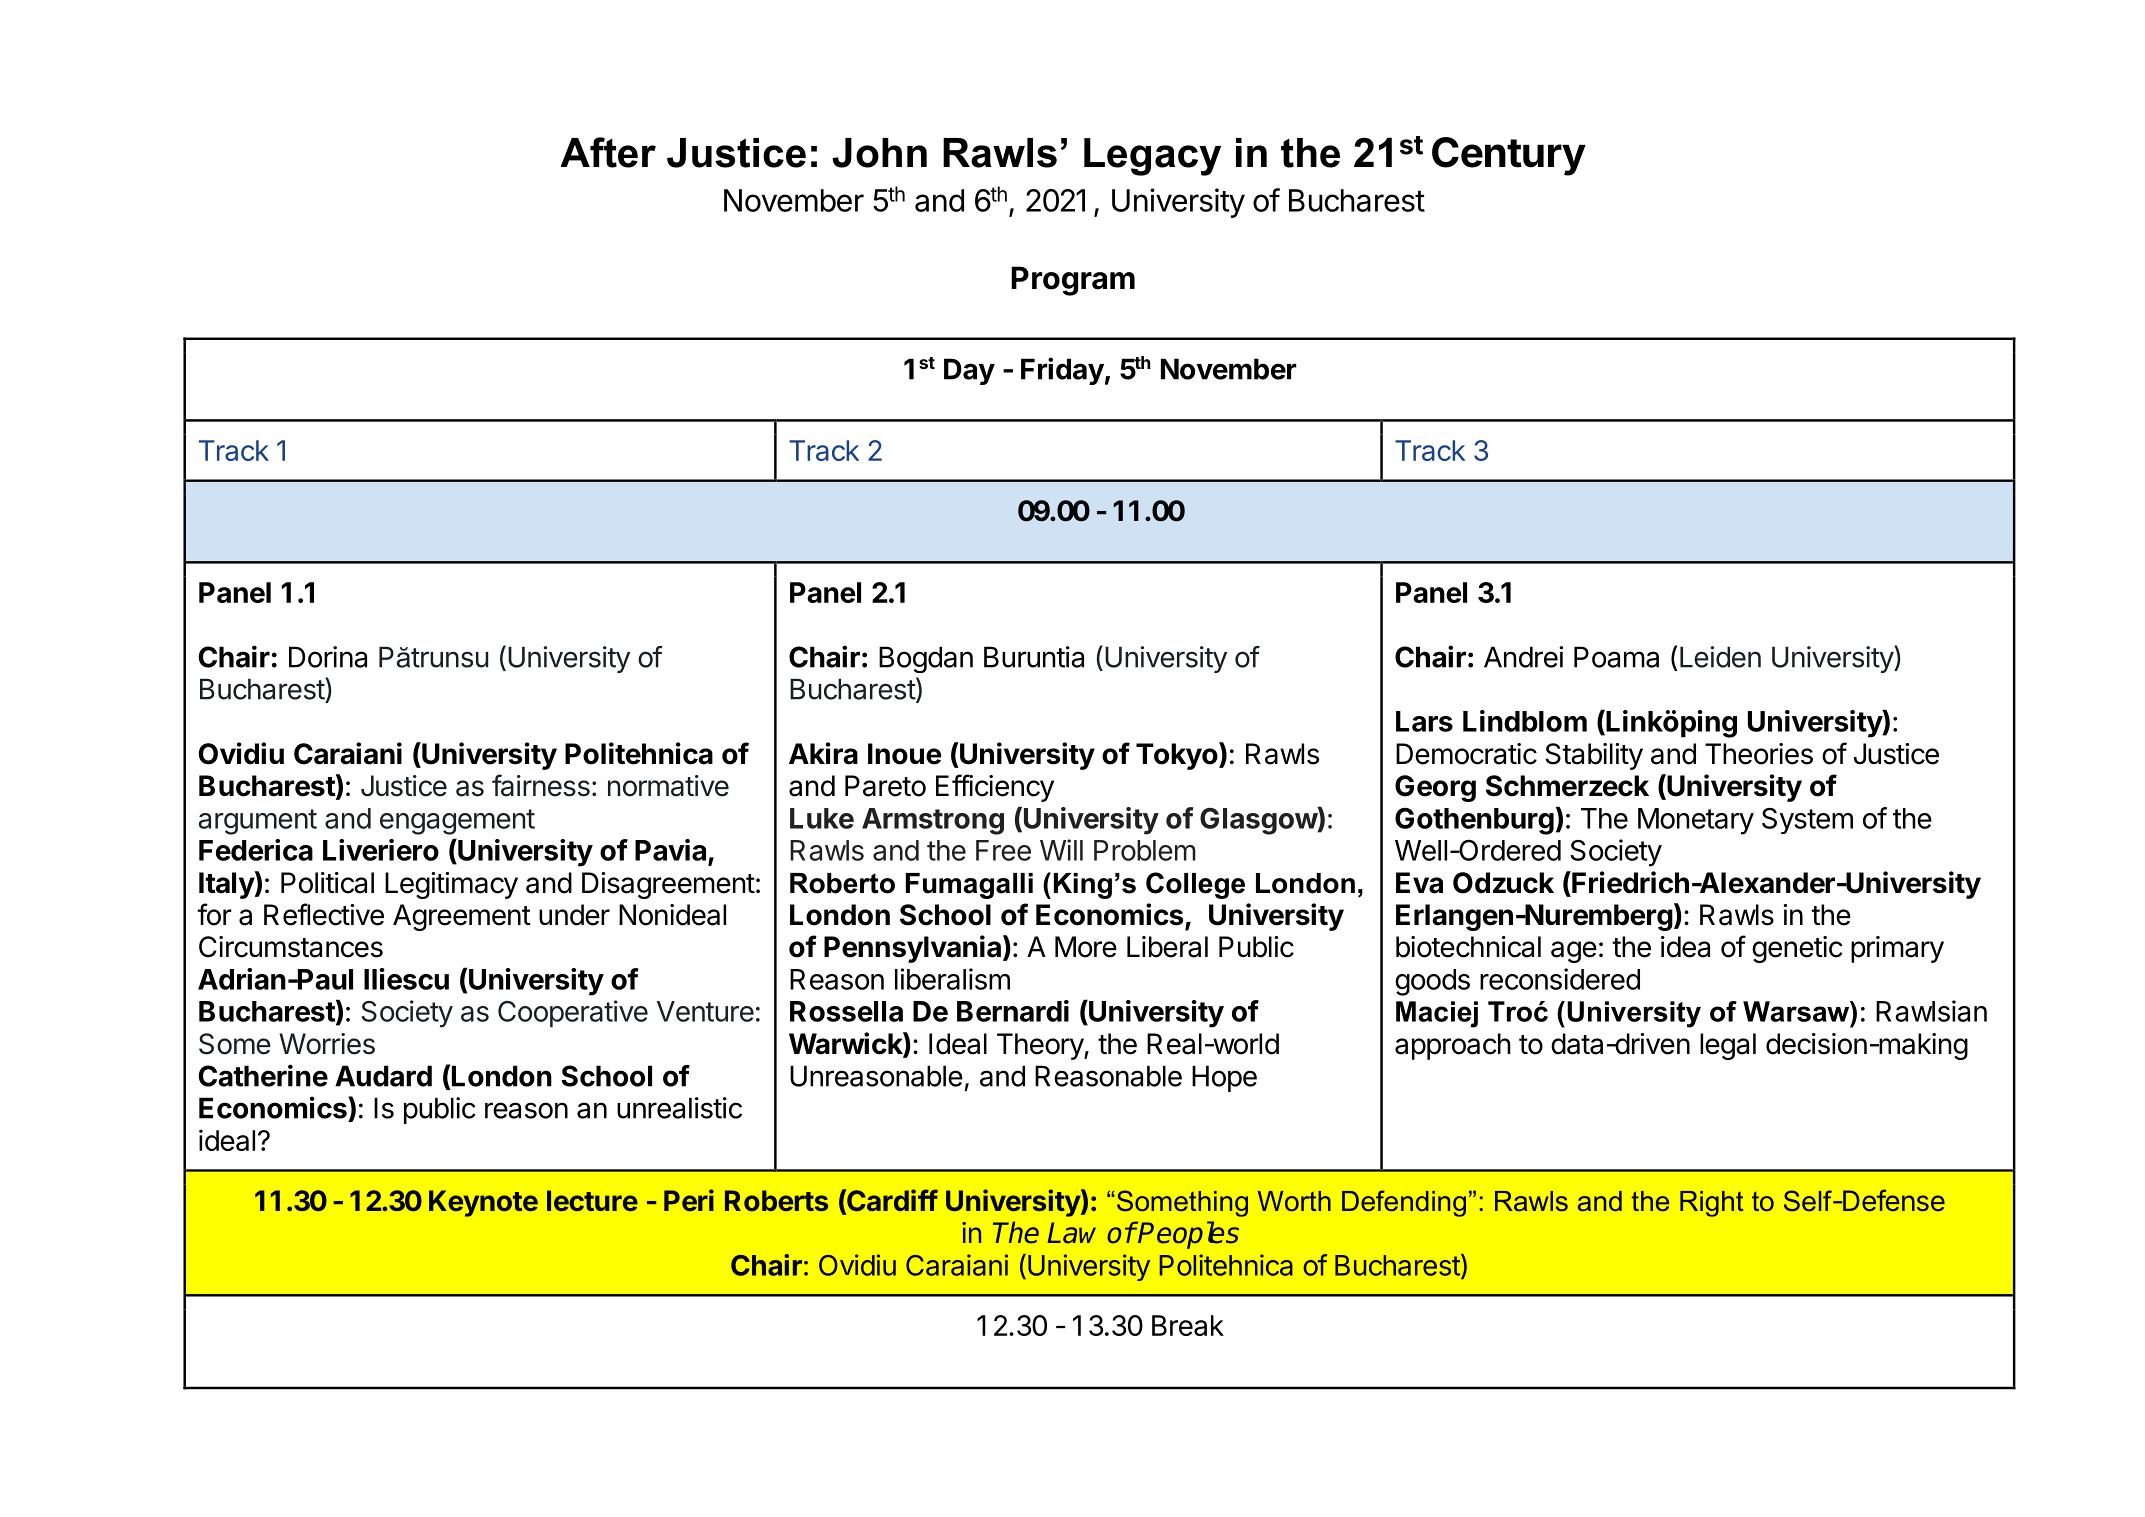 This screenshot has height=1517, width=2145. Describe the element at coordinates (1152, 157) in the screenshot. I see `Legacy` at that location.
